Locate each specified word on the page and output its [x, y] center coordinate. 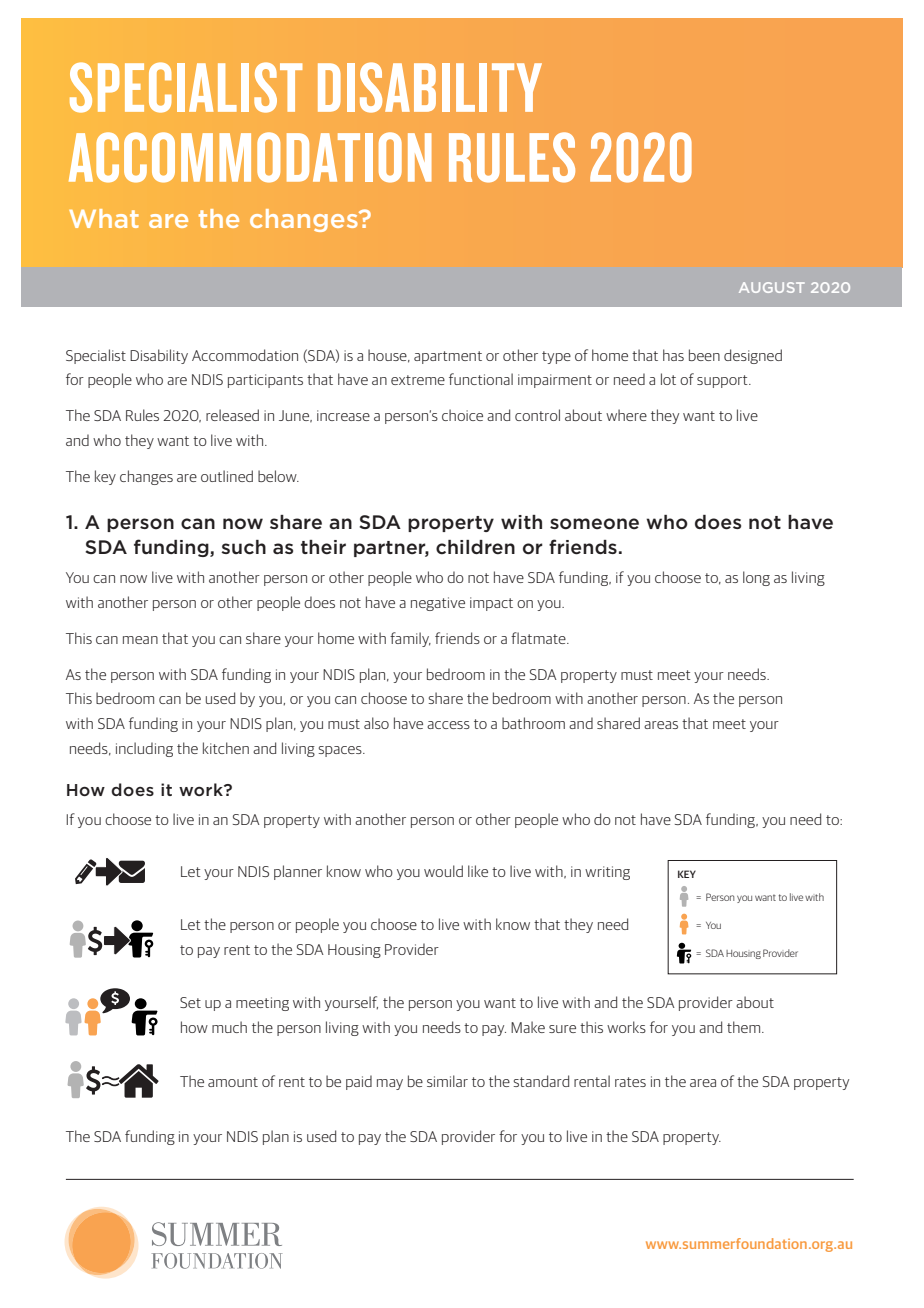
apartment [448, 357]
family [410, 639]
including [144, 749]
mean [140, 640]
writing [607, 873]
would [443, 871]
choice [462, 415]
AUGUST [772, 287]
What [104, 218]
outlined [227, 476]
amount [233, 1082]
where [626, 415]
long [756, 578]
